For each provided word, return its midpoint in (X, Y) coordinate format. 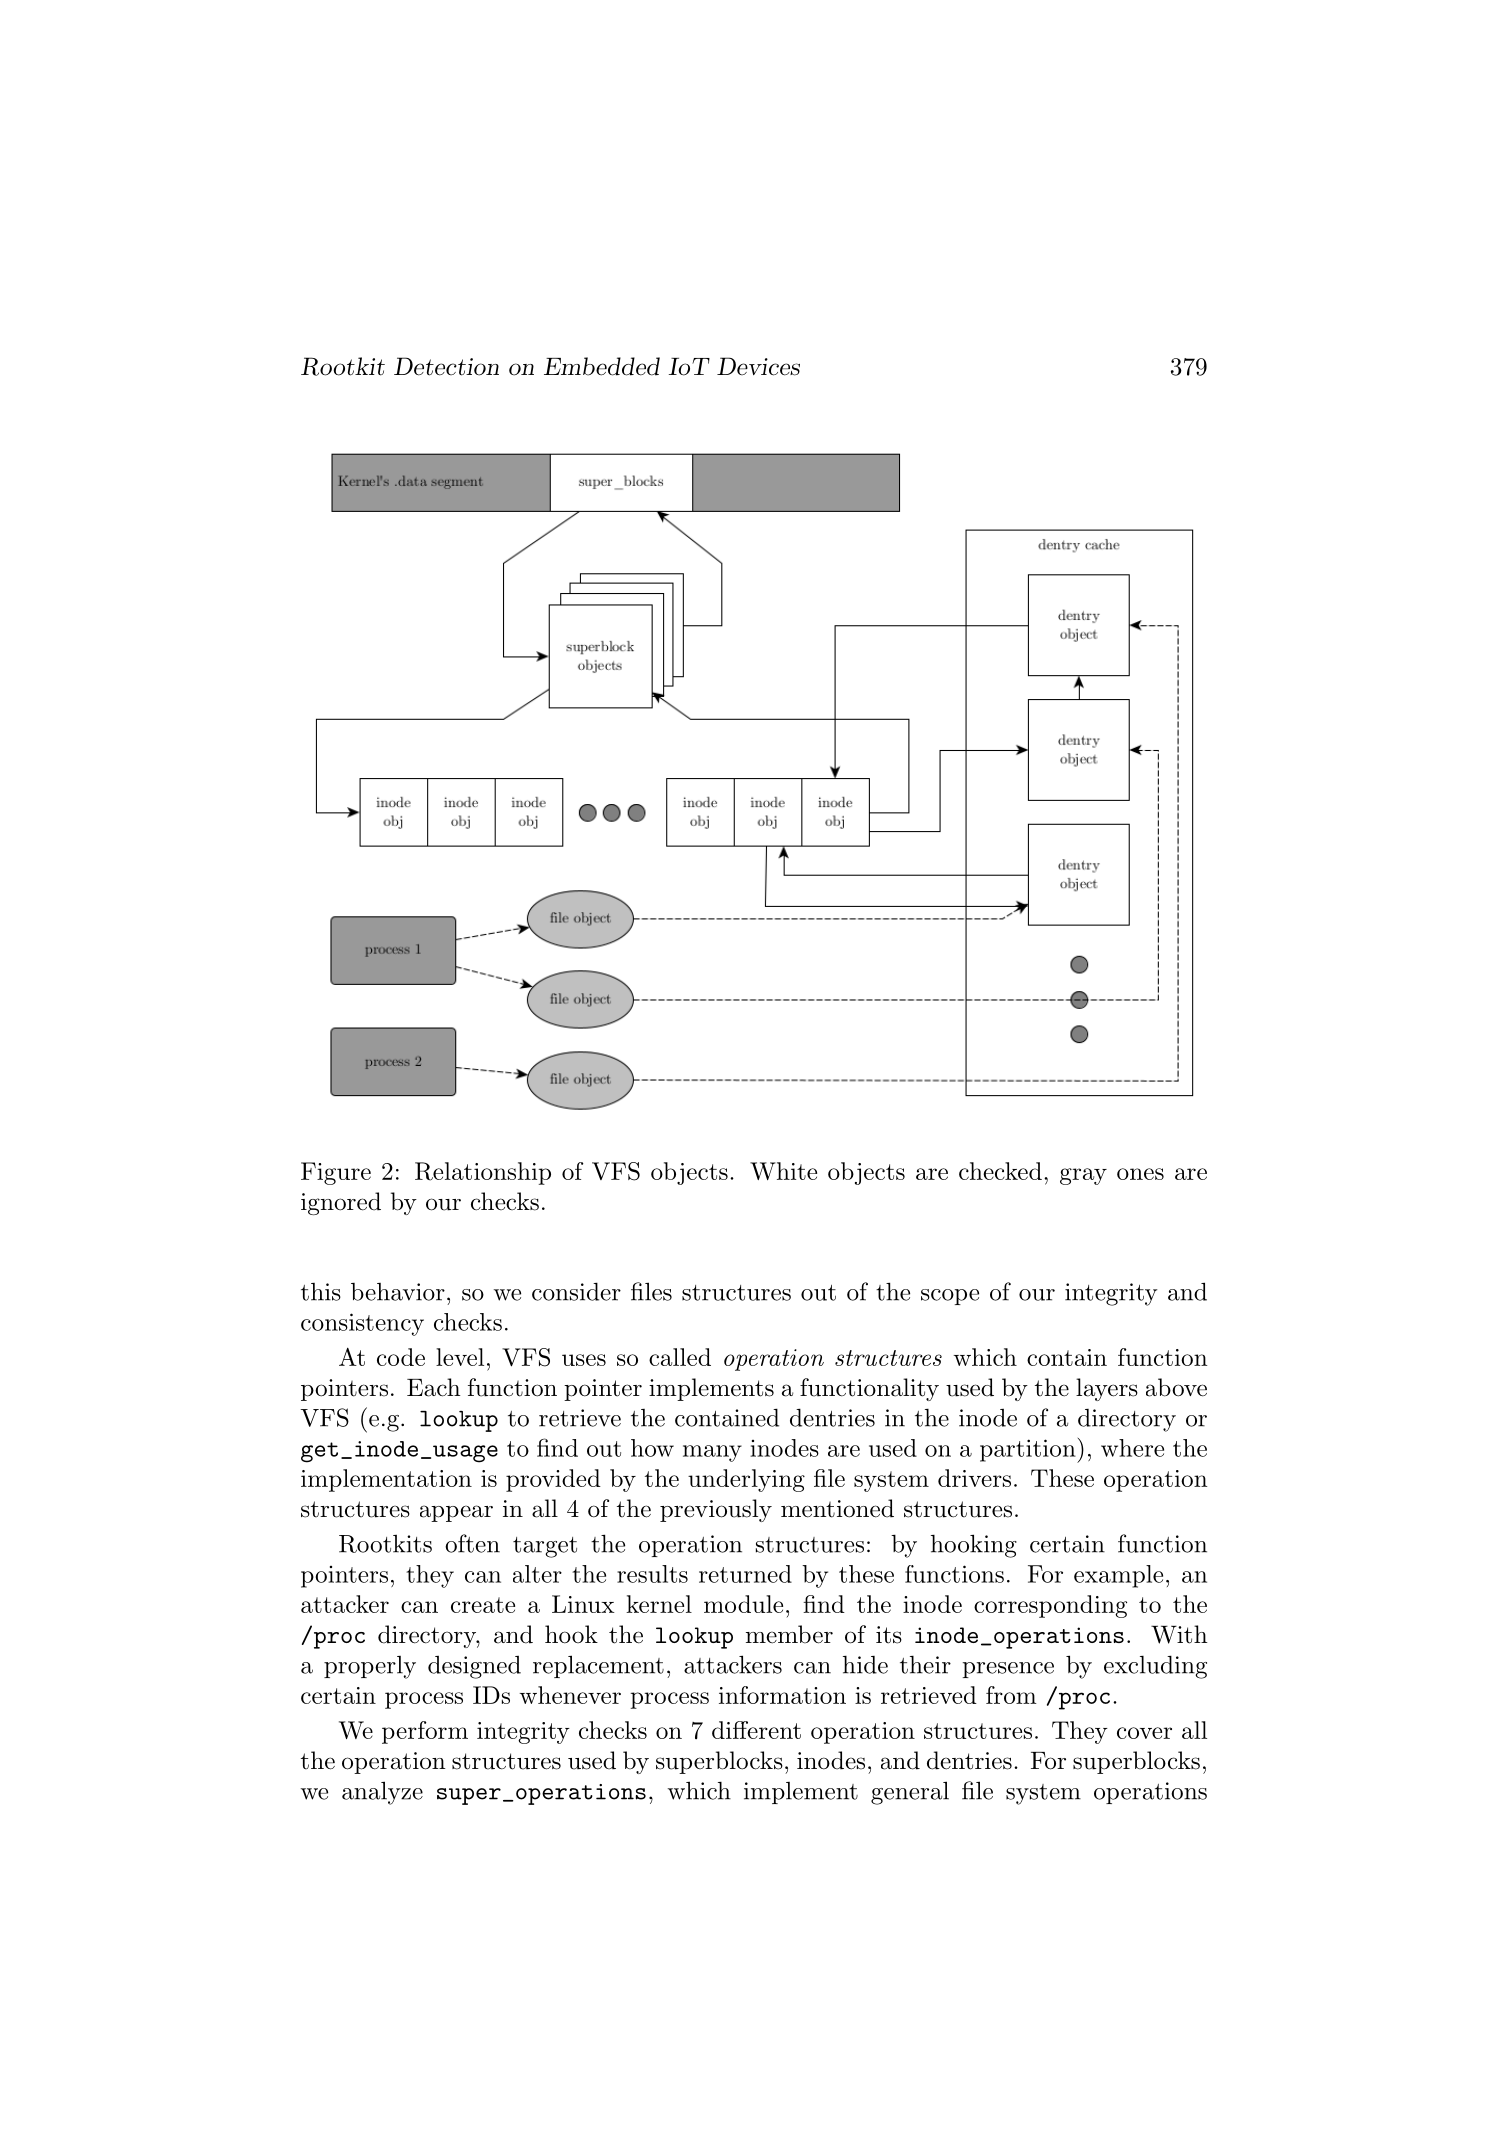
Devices (758, 366)
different (756, 1730)
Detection (446, 366)
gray (1083, 1176)
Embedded (602, 366)
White (783, 1171)
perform (425, 1732)
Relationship (483, 1173)
